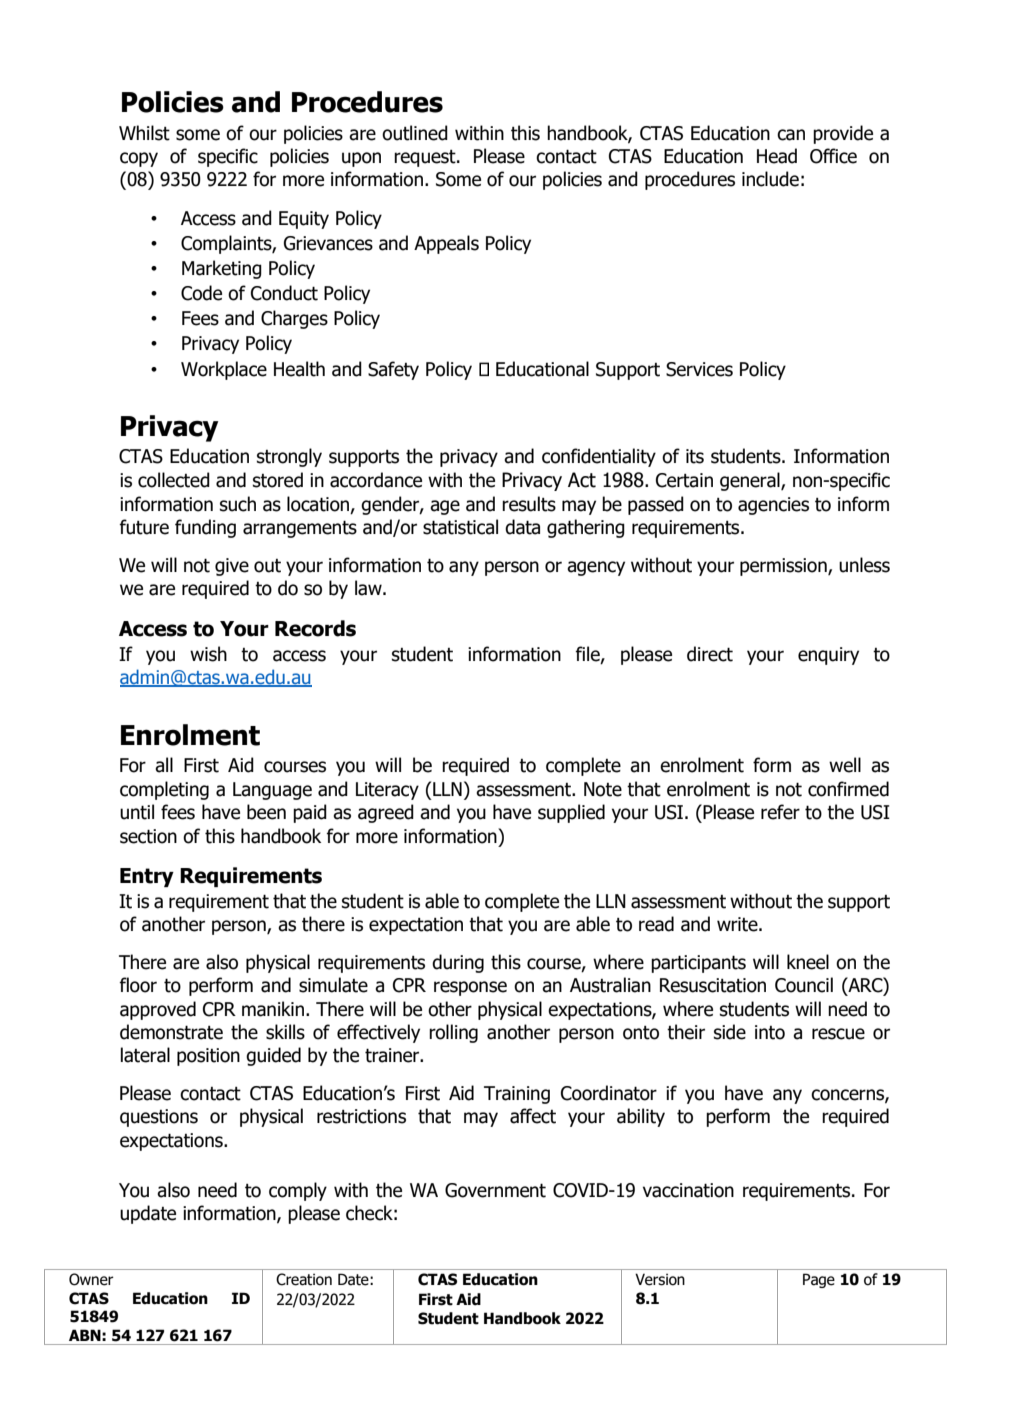  What do you see at coordinates (828, 656) in the page?
I see `enquiry` at bounding box center [828, 656].
